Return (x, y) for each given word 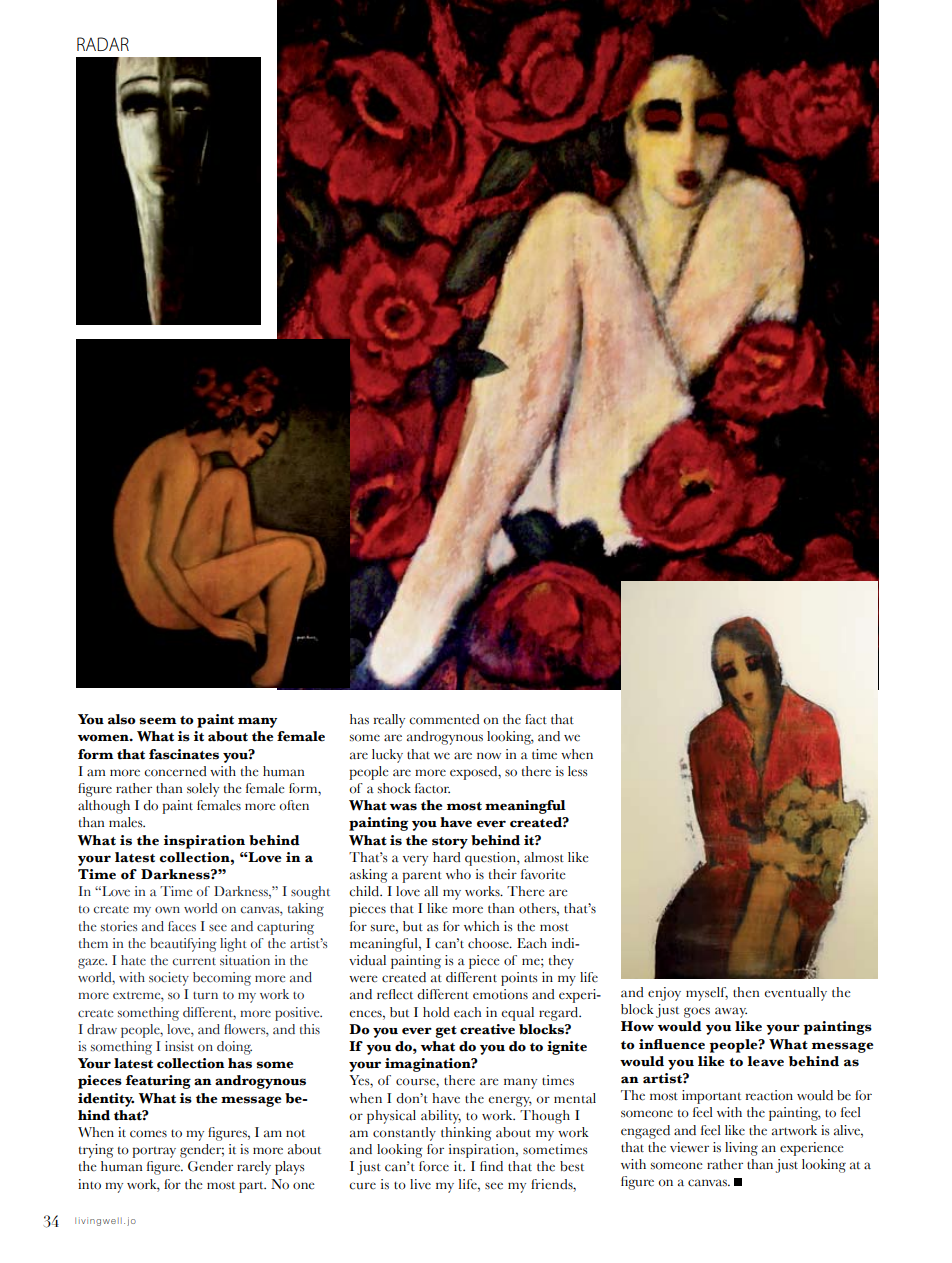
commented (444, 719)
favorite (543, 874)
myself (707, 994)
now (489, 756)
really (389, 721)
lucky (387, 756)
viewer (689, 1147)
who (458, 874)
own (167, 910)
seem (158, 721)
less (578, 771)
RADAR (103, 44)
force (434, 1166)
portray (154, 1152)
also (122, 719)
